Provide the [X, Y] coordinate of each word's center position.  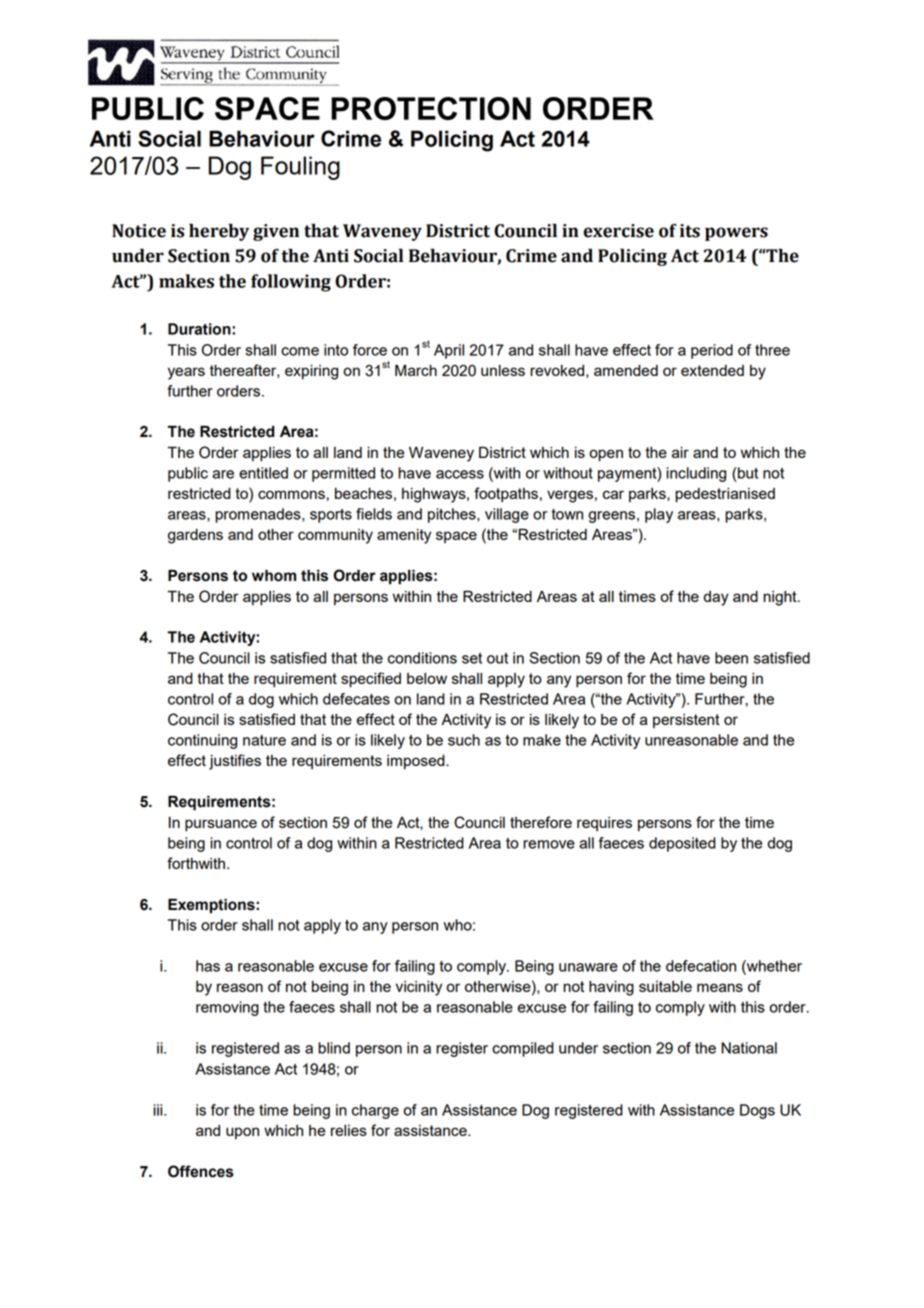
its [690, 231]
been [731, 658]
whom [274, 575]
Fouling [300, 168]
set [472, 658]
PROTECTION [431, 108]
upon [242, 1133]
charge [375, 1111]
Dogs [757, 1111]
